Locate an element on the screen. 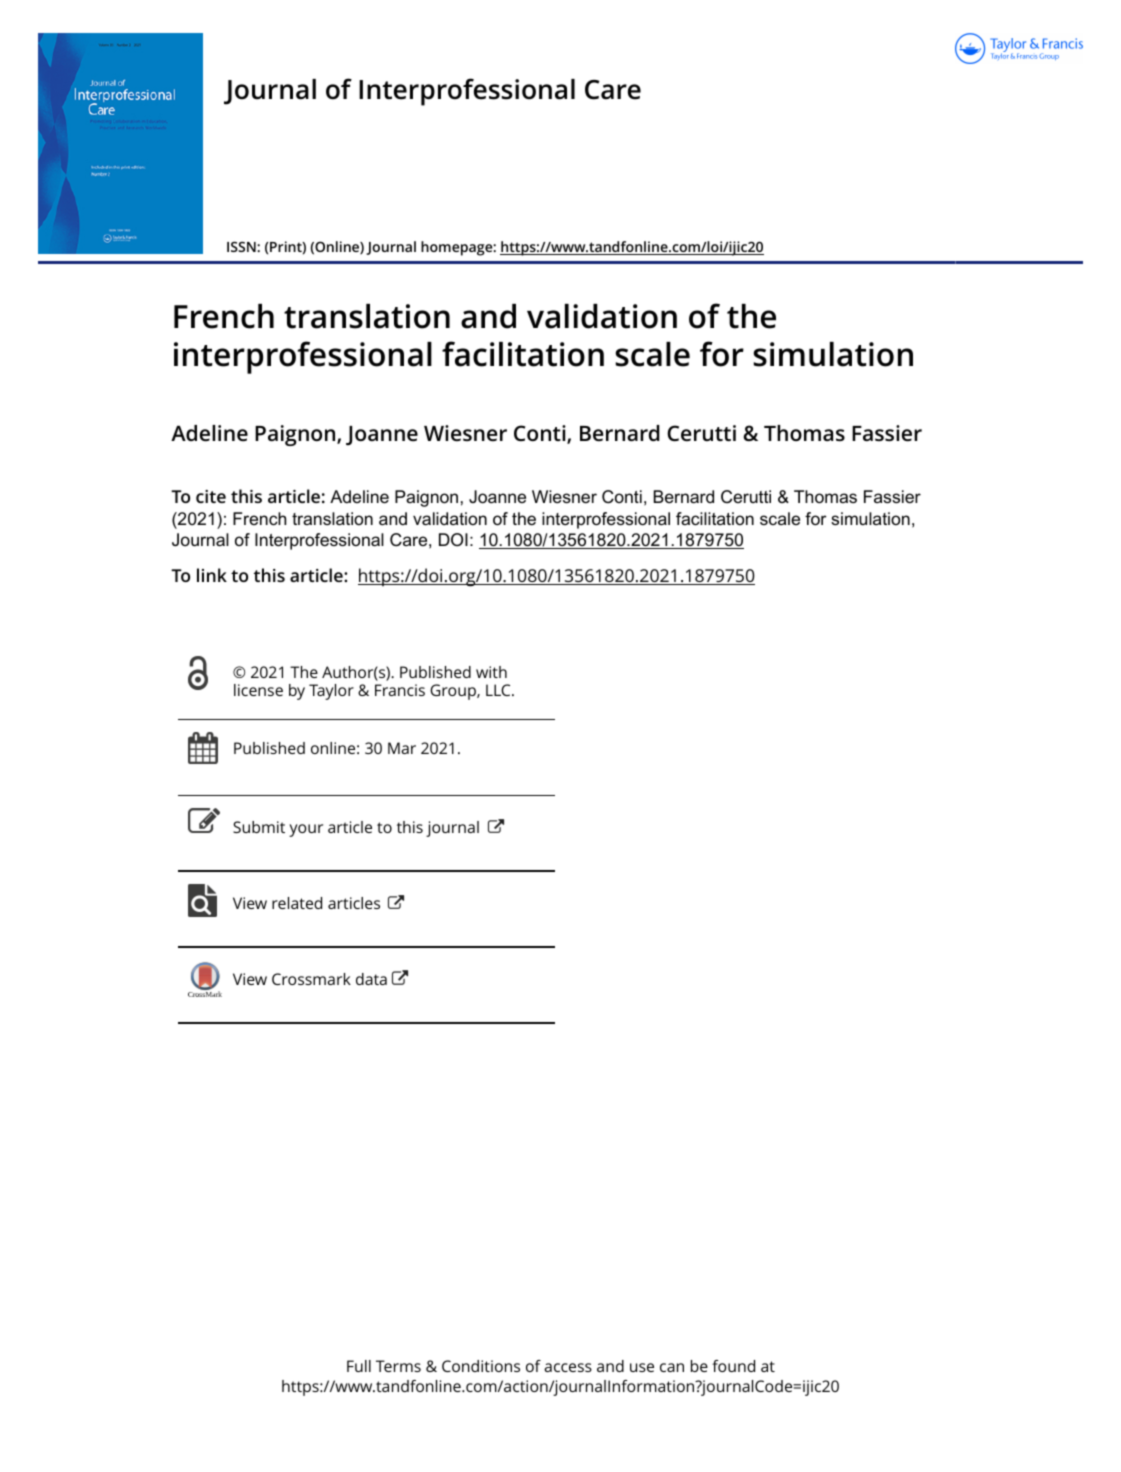 The height and width of the screenshot is (1472, 1121). Conditions is located at coordinates (481, 1366).
